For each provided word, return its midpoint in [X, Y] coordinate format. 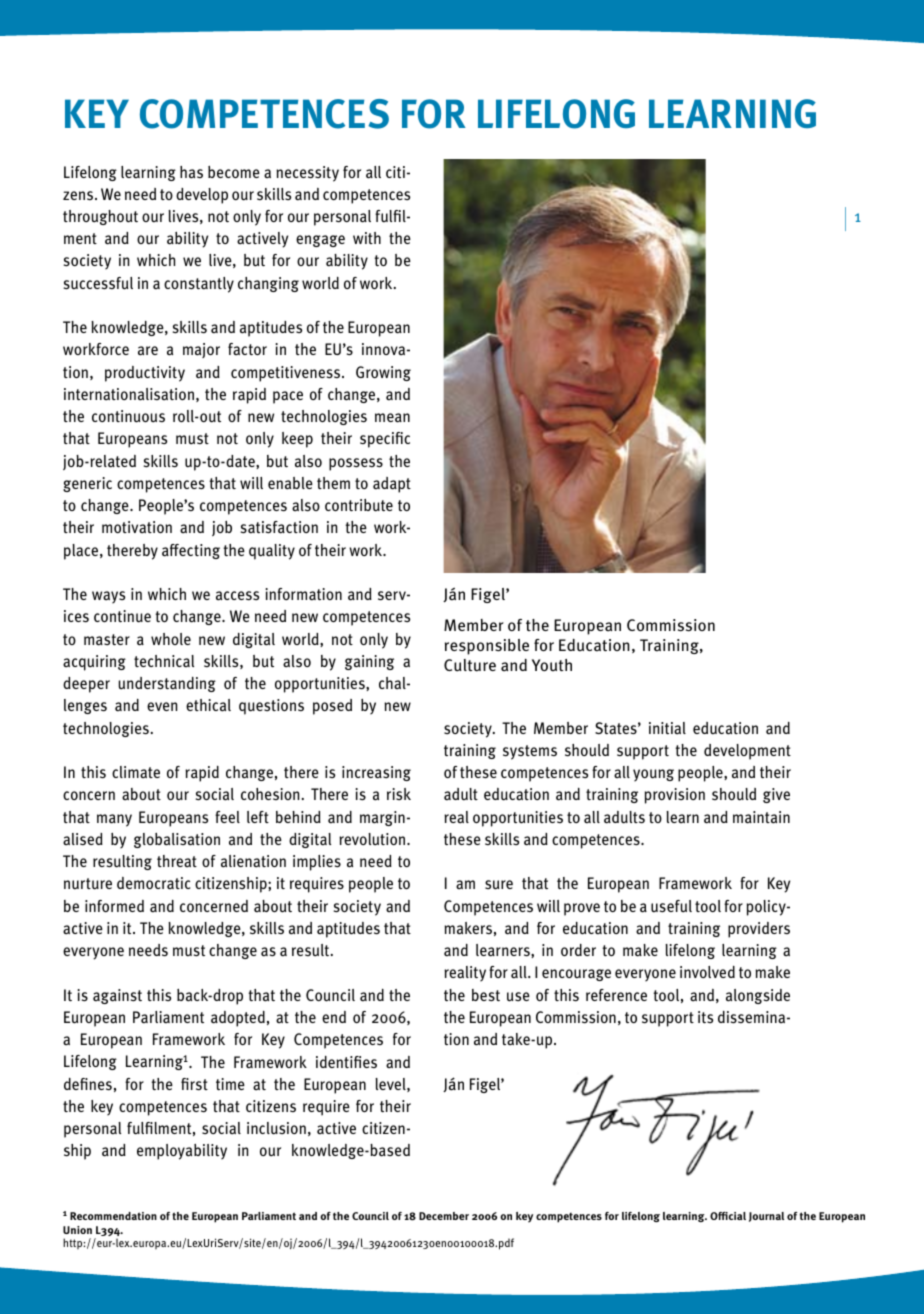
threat [177, 861]
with [367, 238]
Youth [552, 665]
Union [77, 1230]
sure [499, 885]
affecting [191, 551]
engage [320, 241]
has [191, 172]
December [444, 1216]
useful [671, 906]
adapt [392, 485]
